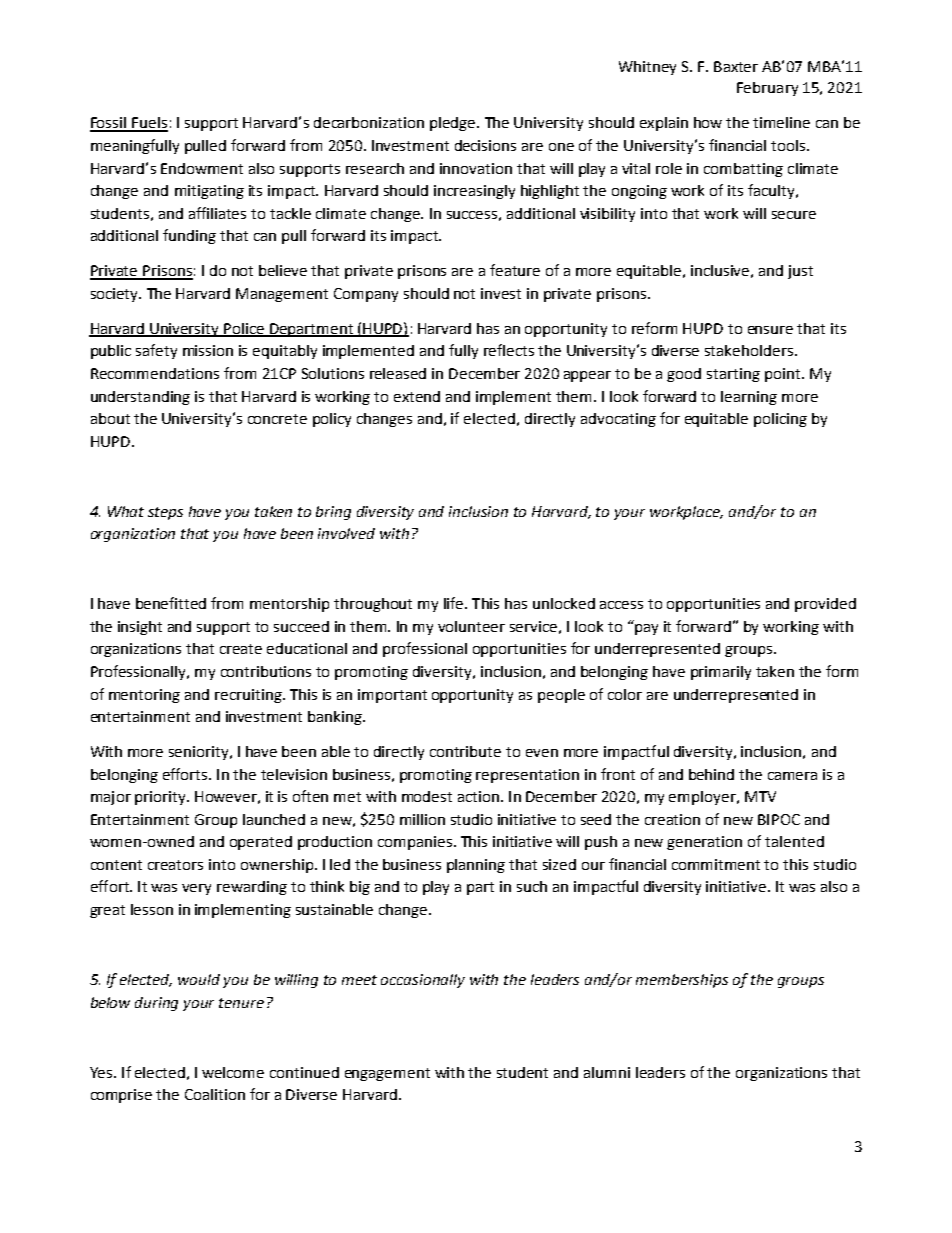  Describe the element at coordinates (716, 864) in the page. I see `commitment` at that location.
